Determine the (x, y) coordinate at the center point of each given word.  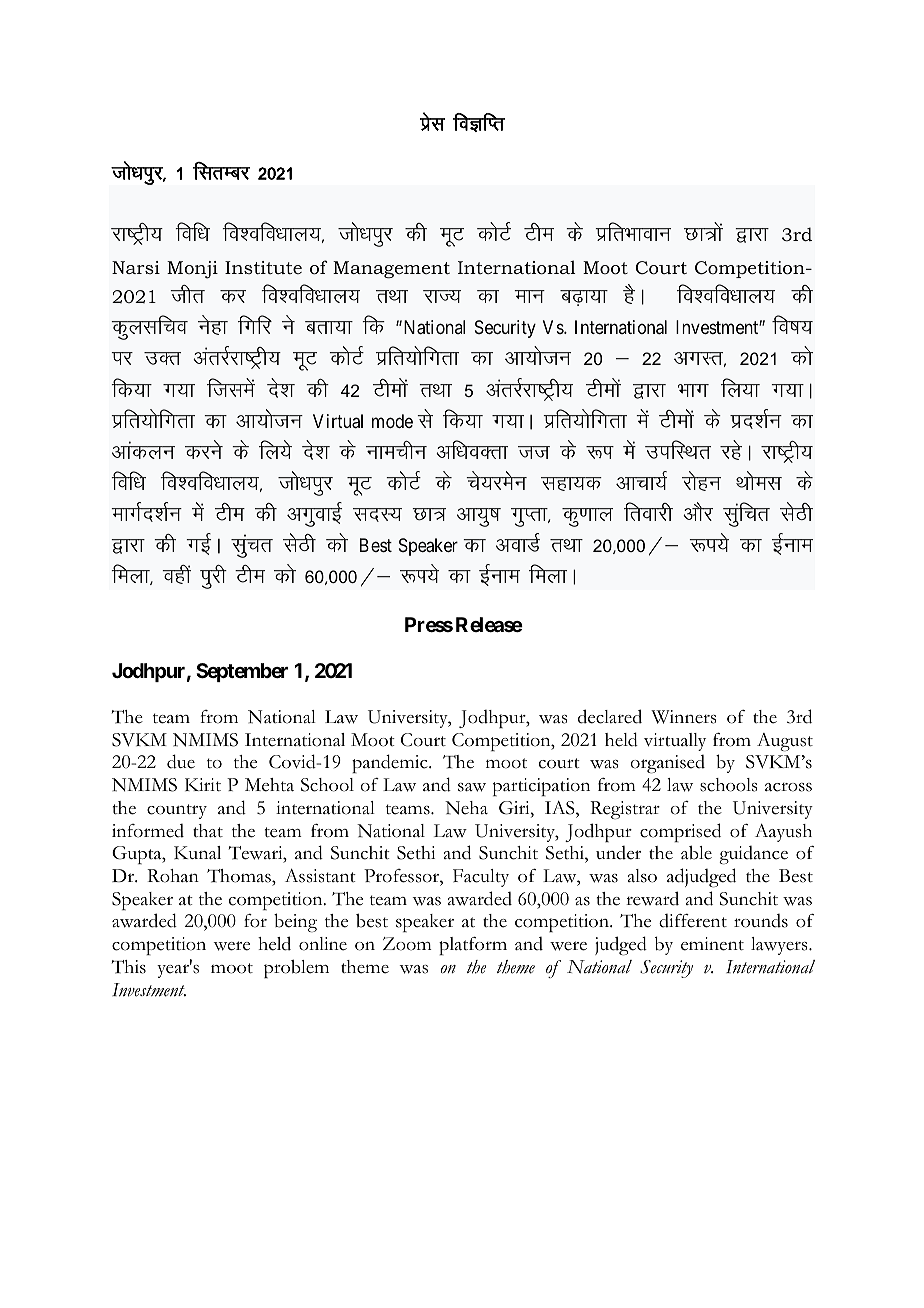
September (242, 672)
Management (391, 269)
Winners (683, 717)
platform (473, 946)
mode (392, 421)
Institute (263, 267)
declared (610, 716)
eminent (712, 944)
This (129, 967)
